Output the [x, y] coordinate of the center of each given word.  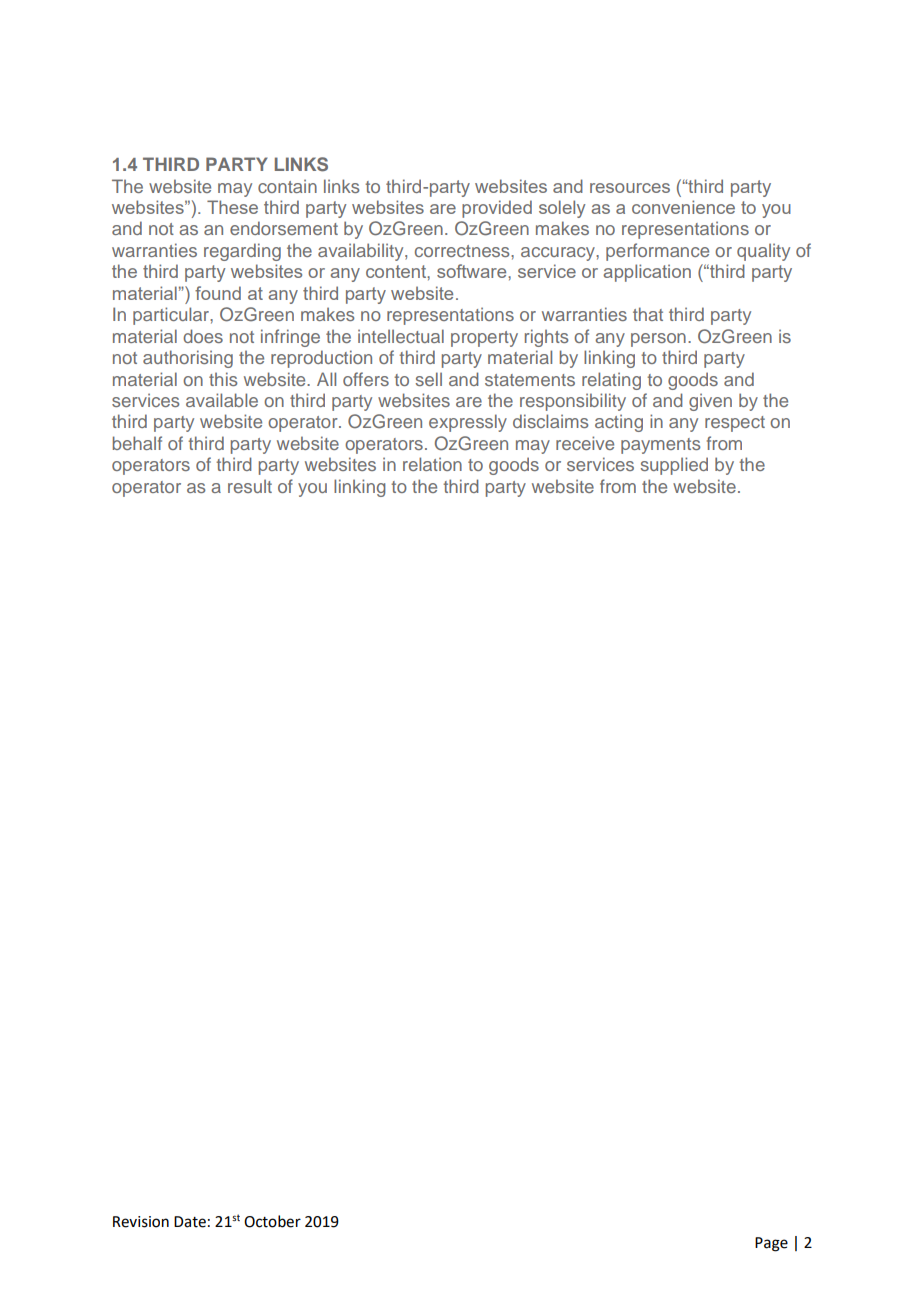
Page [771, 1244]
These [232, 207]
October [272, 1221]
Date [190, 1222]
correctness [463, 251]
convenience [683, 207]
